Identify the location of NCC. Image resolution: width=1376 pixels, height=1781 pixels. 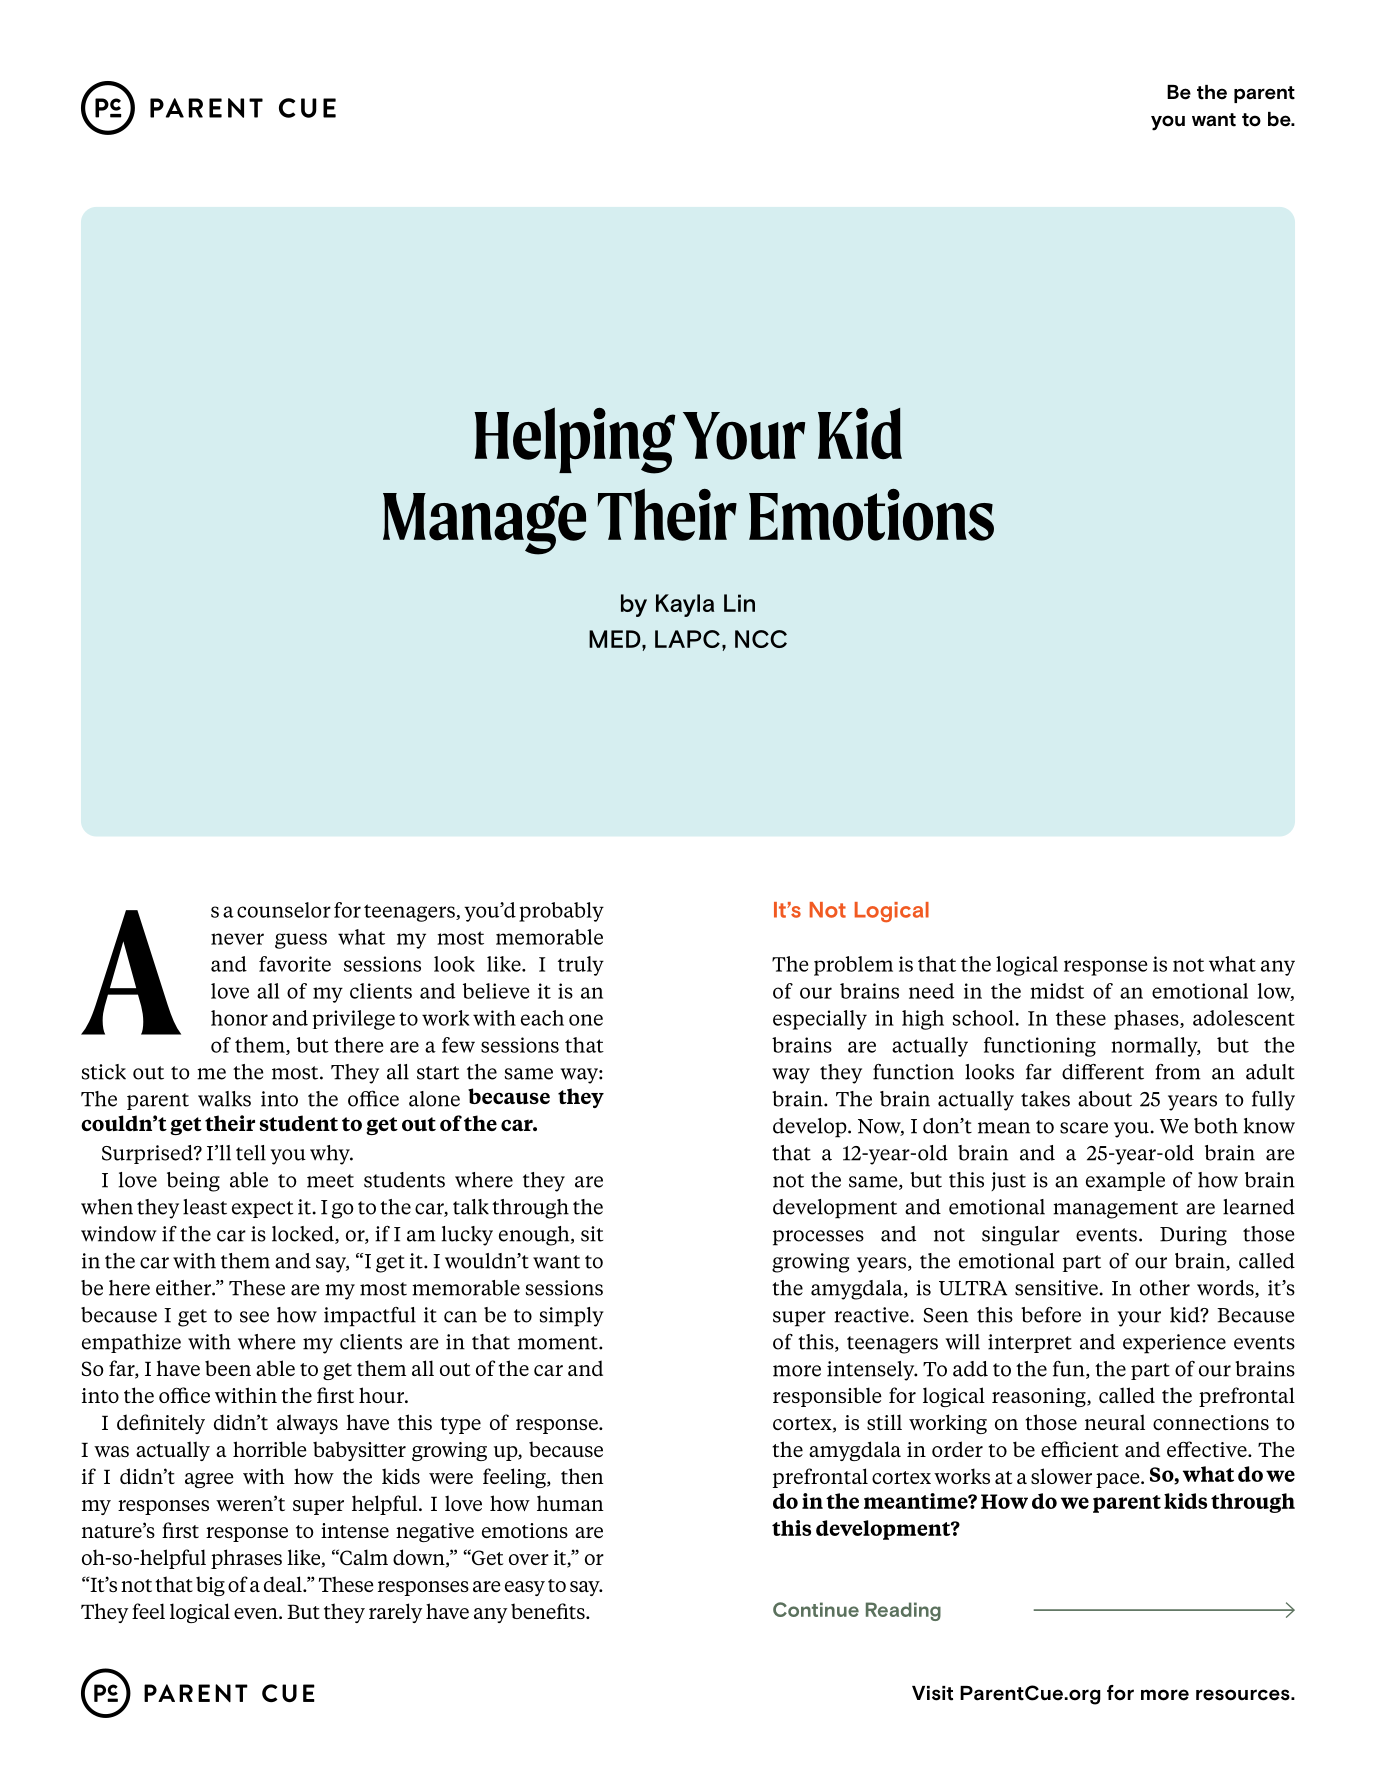
(761, 639).
